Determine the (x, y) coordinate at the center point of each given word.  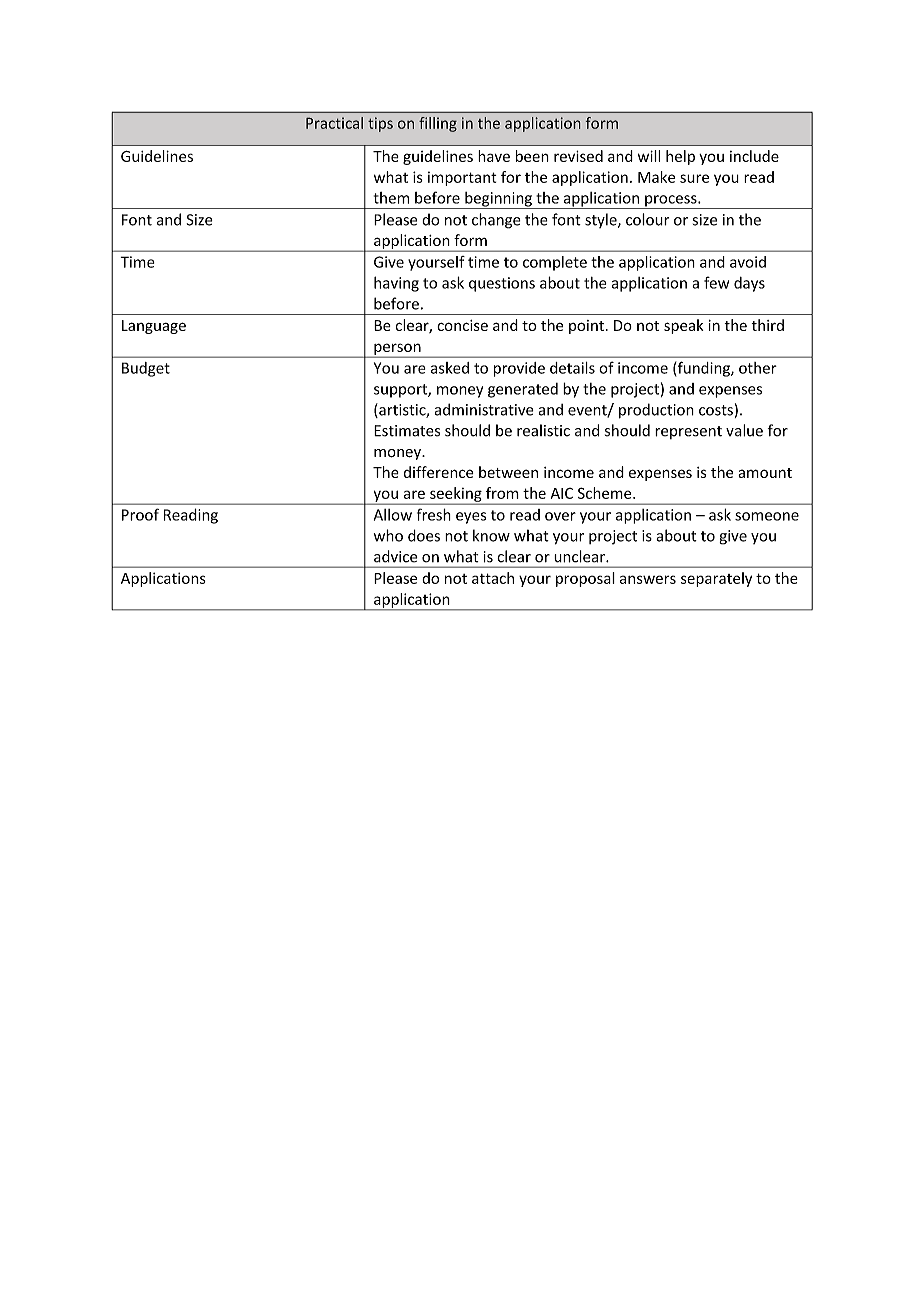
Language (154, 327)
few (716, 282)
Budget (146, 369)
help (680, 157)
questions (502, 284)
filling (438, 124)
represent (688, 432)
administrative (484, 409)
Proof (140, 514)
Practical (334, 123)
